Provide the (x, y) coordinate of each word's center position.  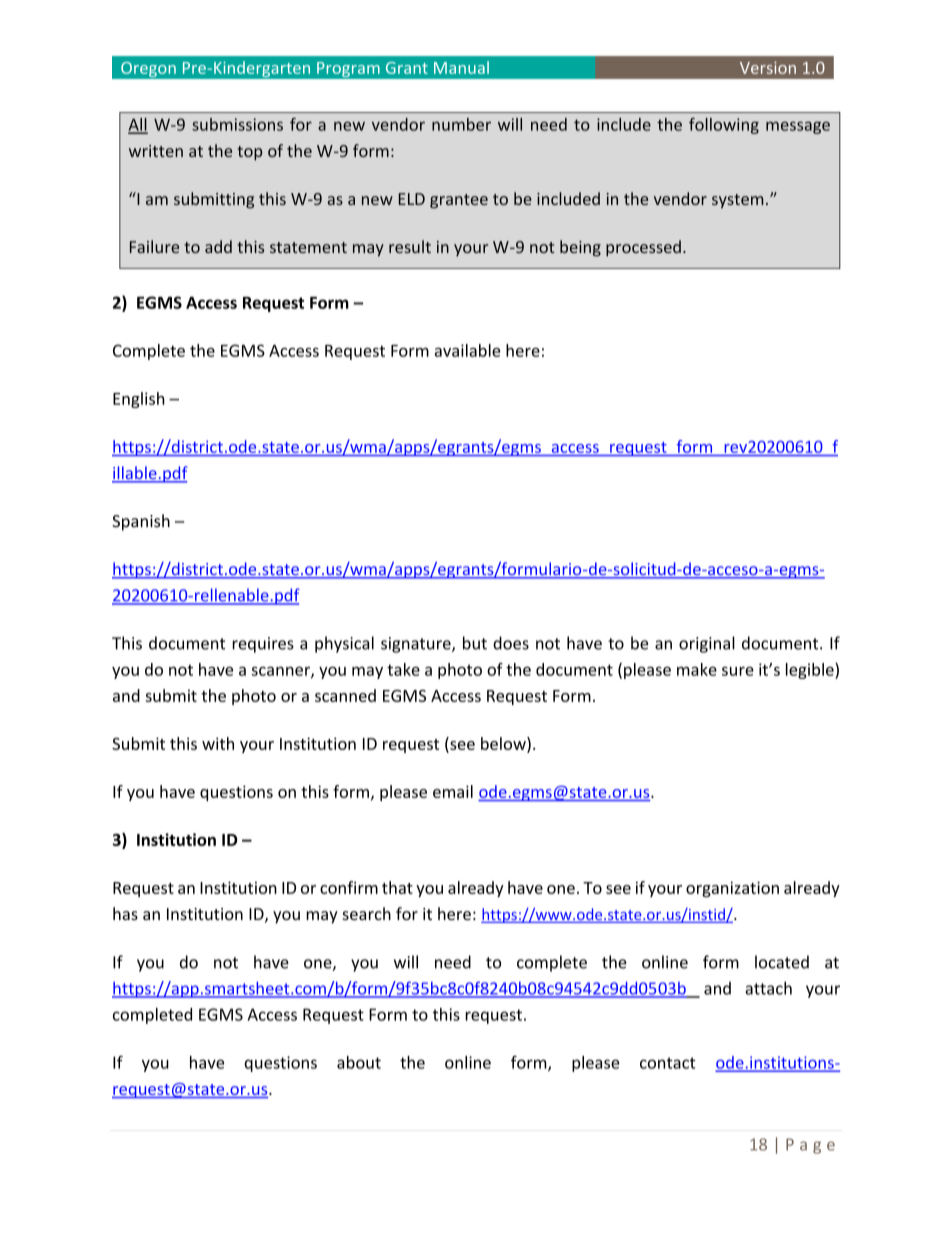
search (366, 913)
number (461, 124)
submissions (237, 124)
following (724, 126)
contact (668, 1063)
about (359, 1062)
